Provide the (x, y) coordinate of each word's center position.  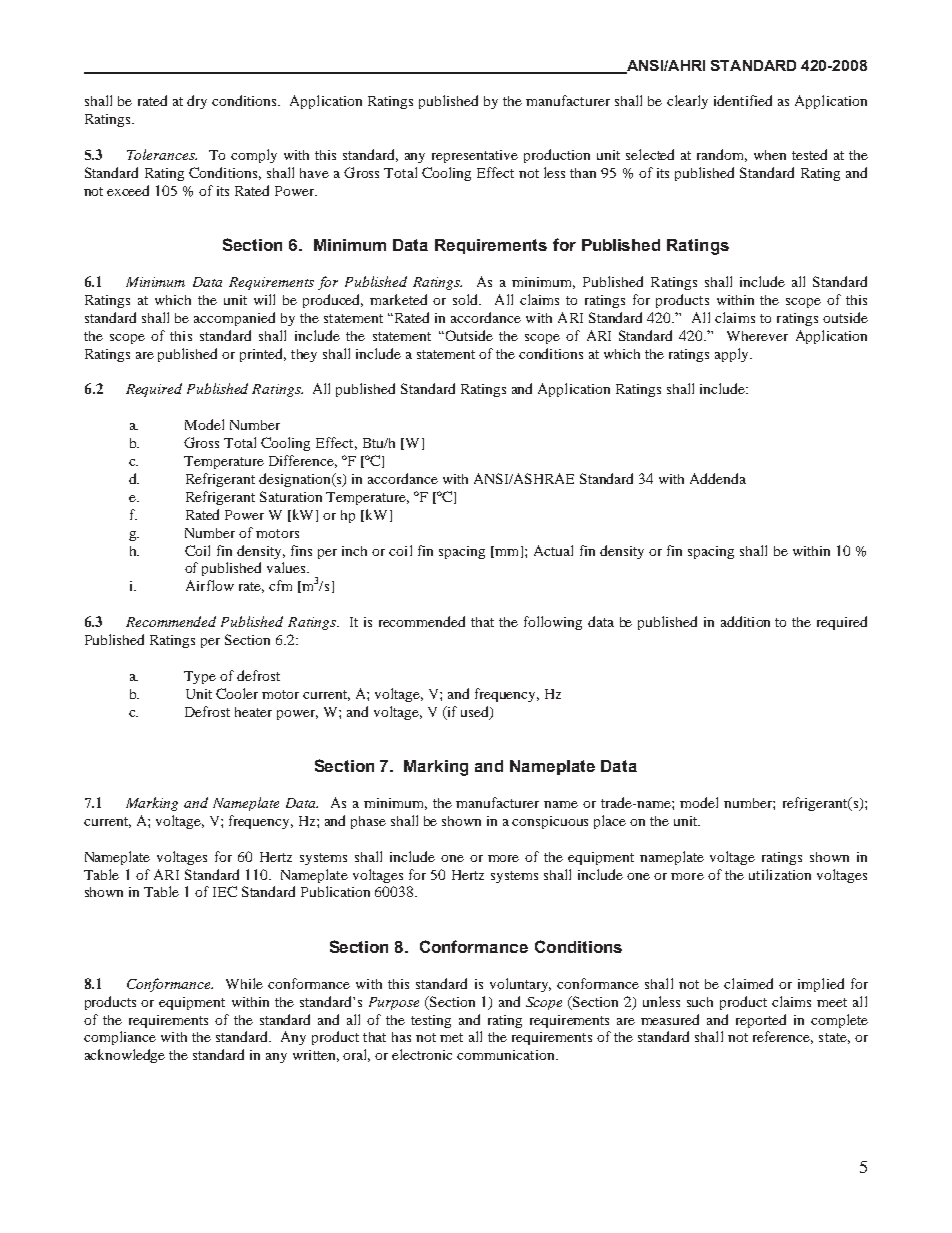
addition (745, 621)
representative (475, 156)
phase (368, 822)
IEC (225, 891)
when (770, 155)
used (476, 712)
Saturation (291, 496)
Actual (553, 550)
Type (200, 677)
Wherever (757, 336)
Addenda (718, 478)
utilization (780, 874)
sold (467, 299)
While (244, 983)
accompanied (234, 319)
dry (197, 102)
